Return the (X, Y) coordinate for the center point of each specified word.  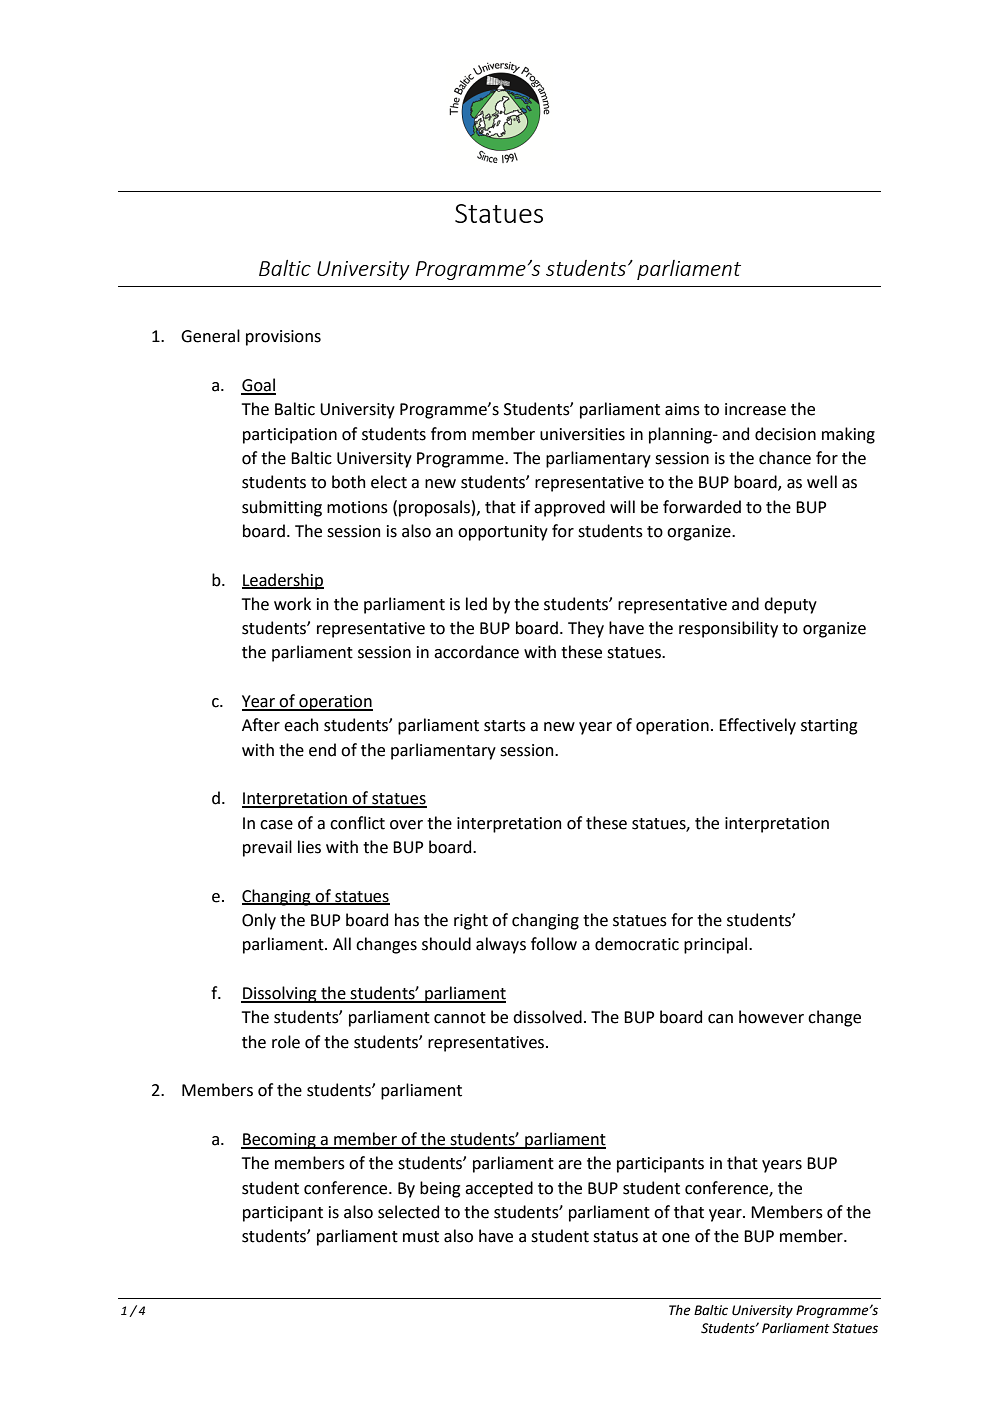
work (292, 604)
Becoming (279, 1141)
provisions (283, 338)
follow (554, 944)
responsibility (728, 629)
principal (717, 945)
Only (259, 921)
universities (582, 434)
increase (755, 409)
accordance (476, 652)
